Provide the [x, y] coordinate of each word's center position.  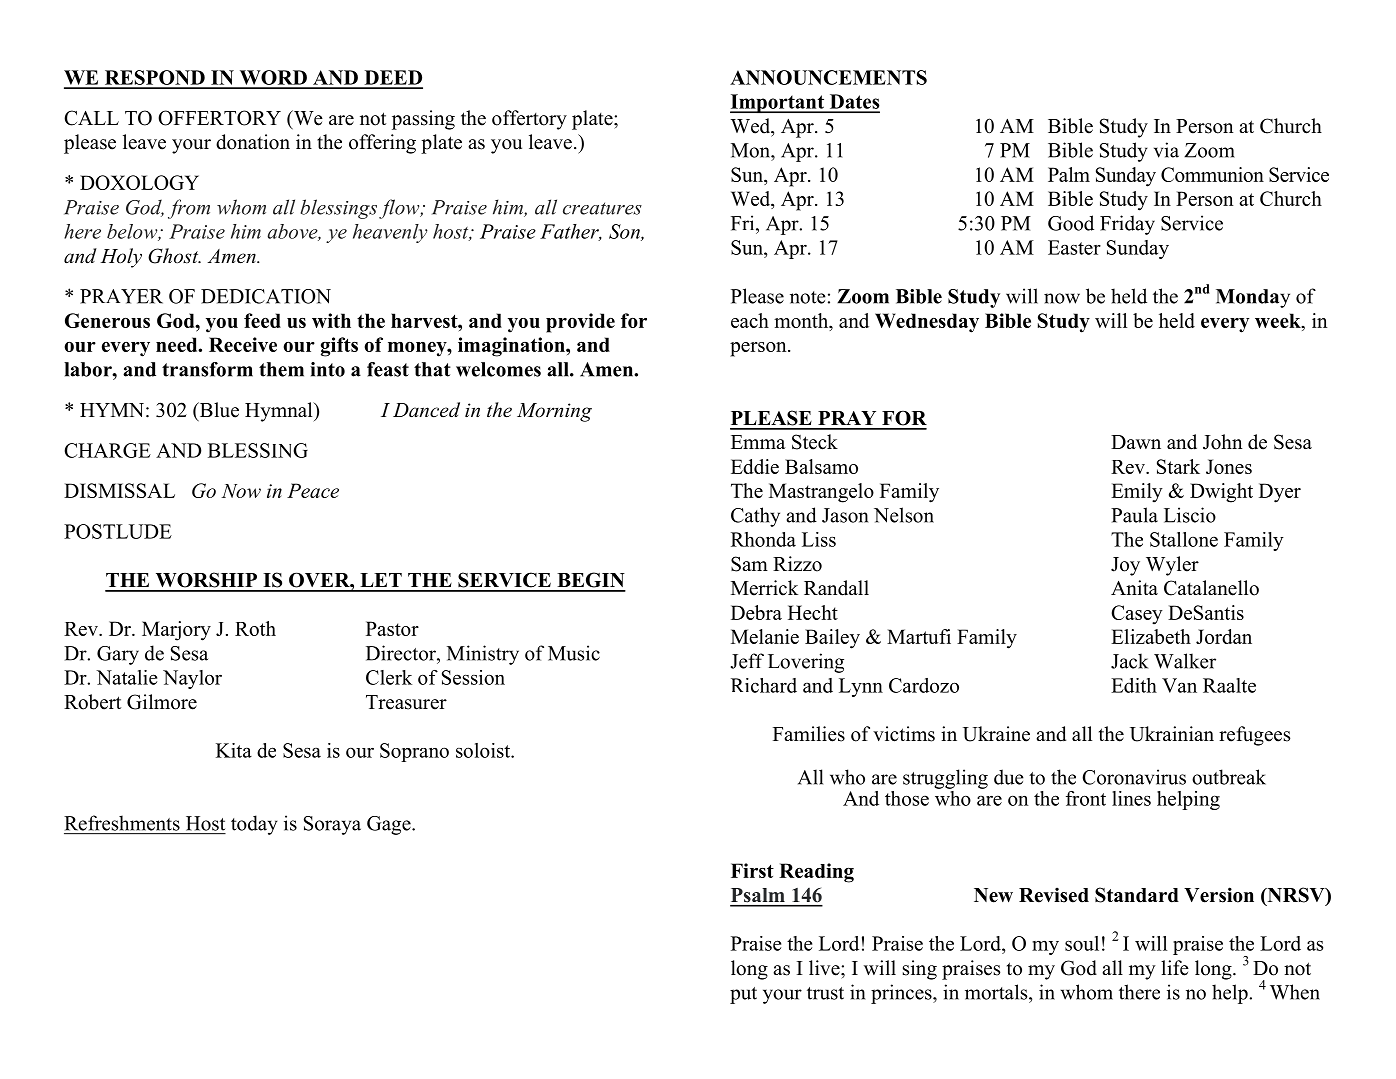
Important [778, 103]
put [743, 995]
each [750, 320]
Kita [234, 750]
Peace [313, 490]
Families [809, 734]
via [1166, 150]
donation [253, 142]
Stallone [1184, 539]
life [1175, 968]
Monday [1253, 298]
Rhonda [763, 539]
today [254, 825]
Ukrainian [1172, 734]
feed [262, 320]
